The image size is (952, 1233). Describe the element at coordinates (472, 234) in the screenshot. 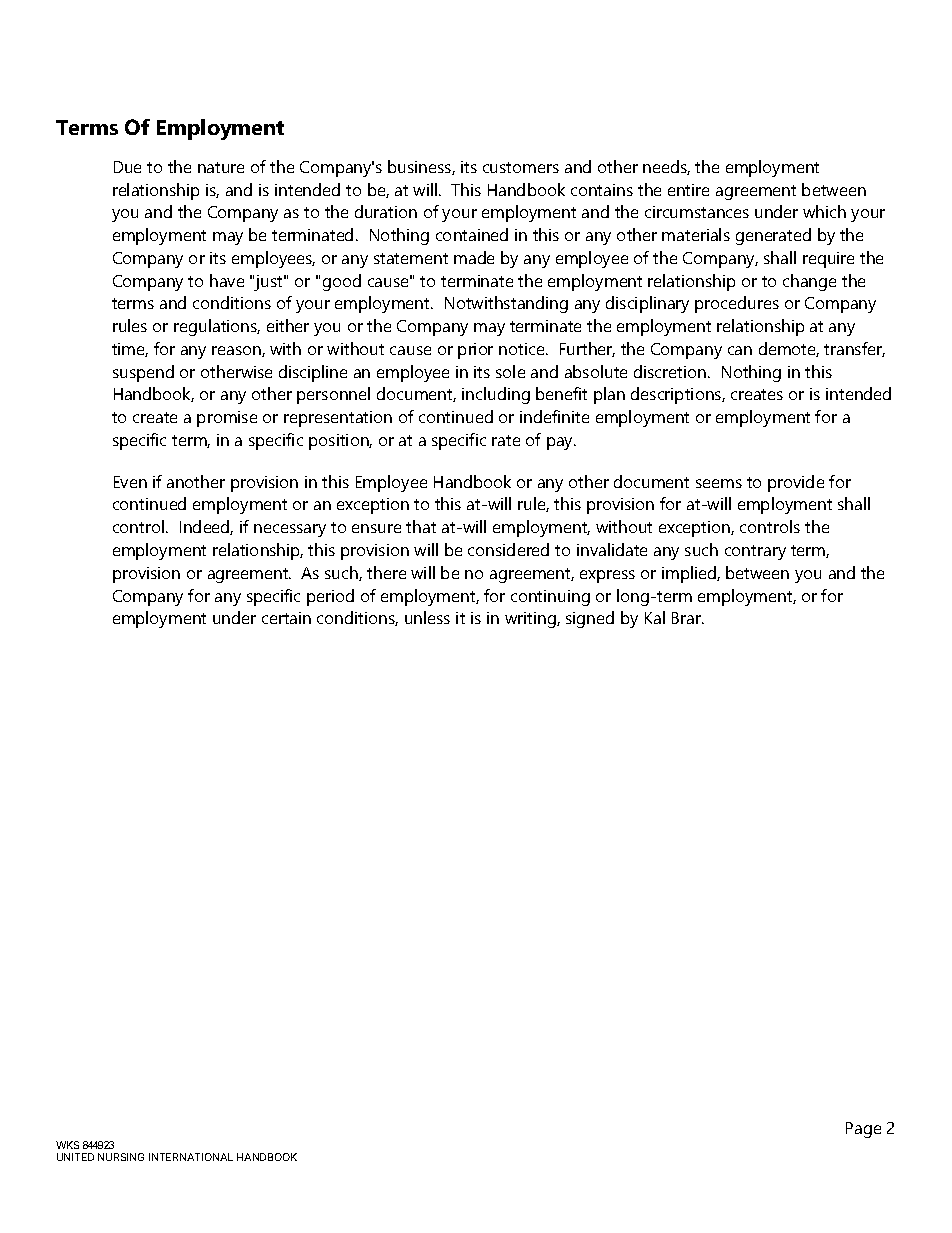

I see `contained` at that location.
